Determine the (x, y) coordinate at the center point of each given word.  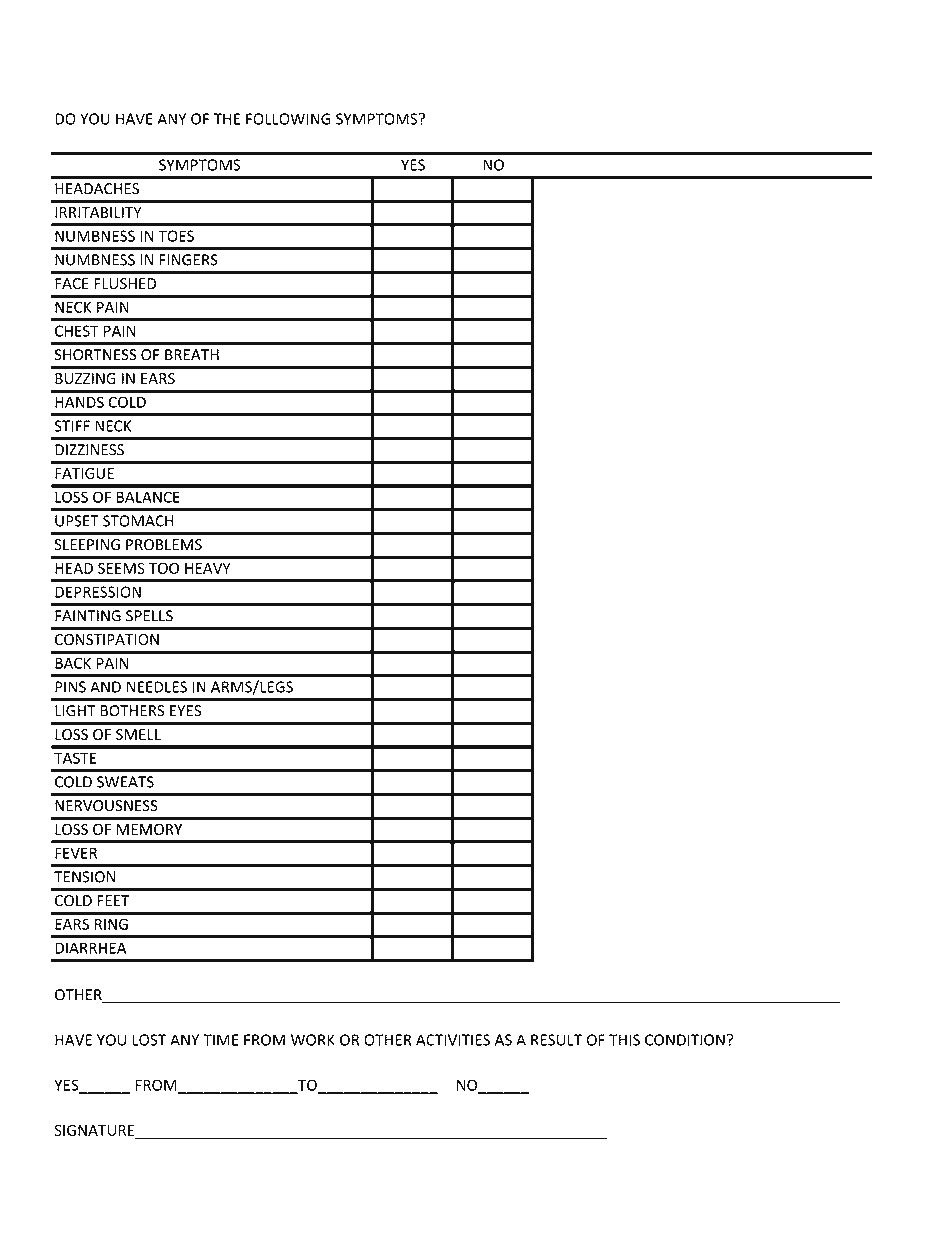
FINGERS (189, 260)
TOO (164, 568)
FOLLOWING (288, 119)
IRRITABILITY (98, 212)
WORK (313, 1040)
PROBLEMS (164, 545)
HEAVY (208, 568)
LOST (149, 1040)
